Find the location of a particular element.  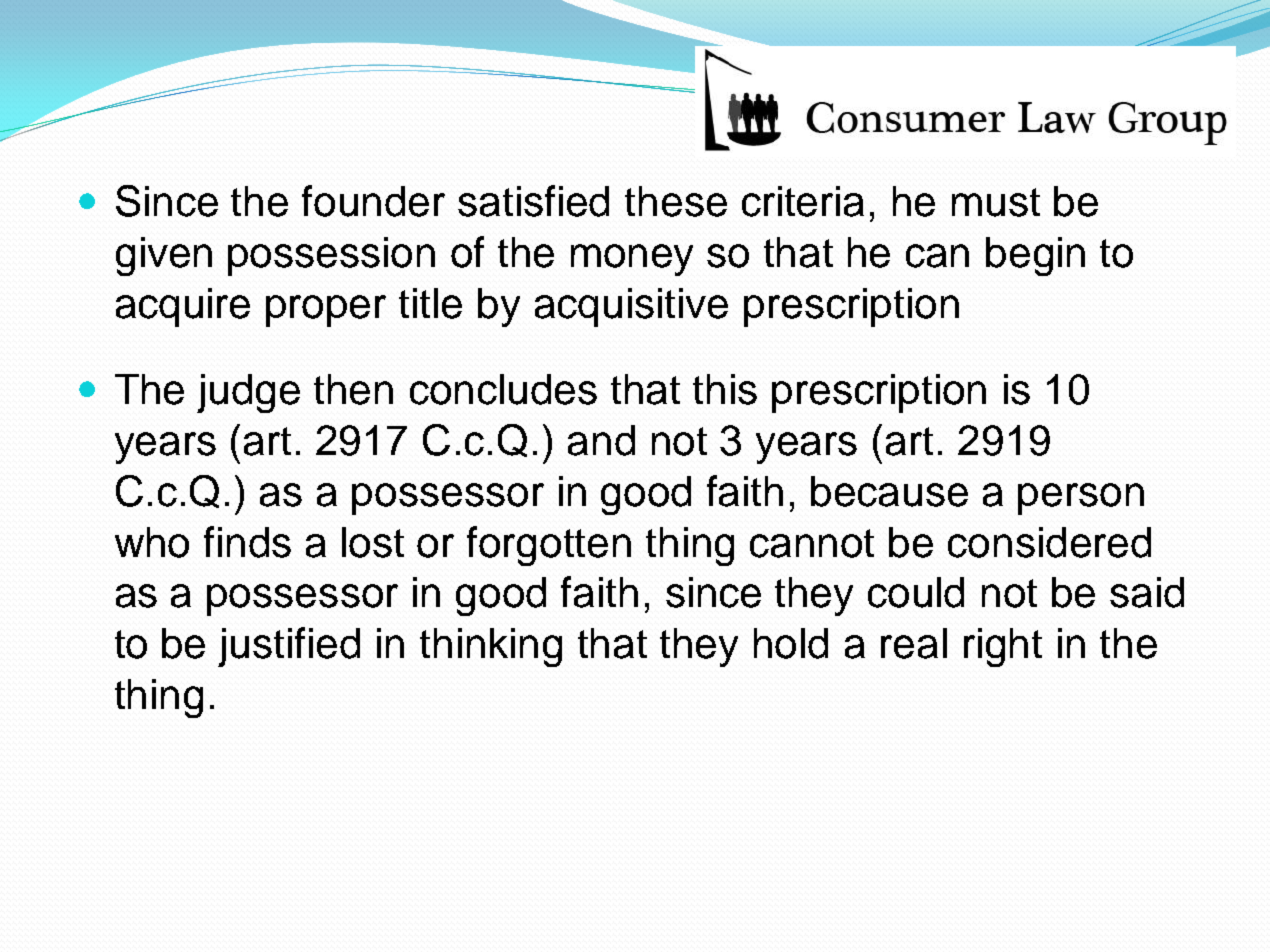

these is located at coordinates (676, 201).
